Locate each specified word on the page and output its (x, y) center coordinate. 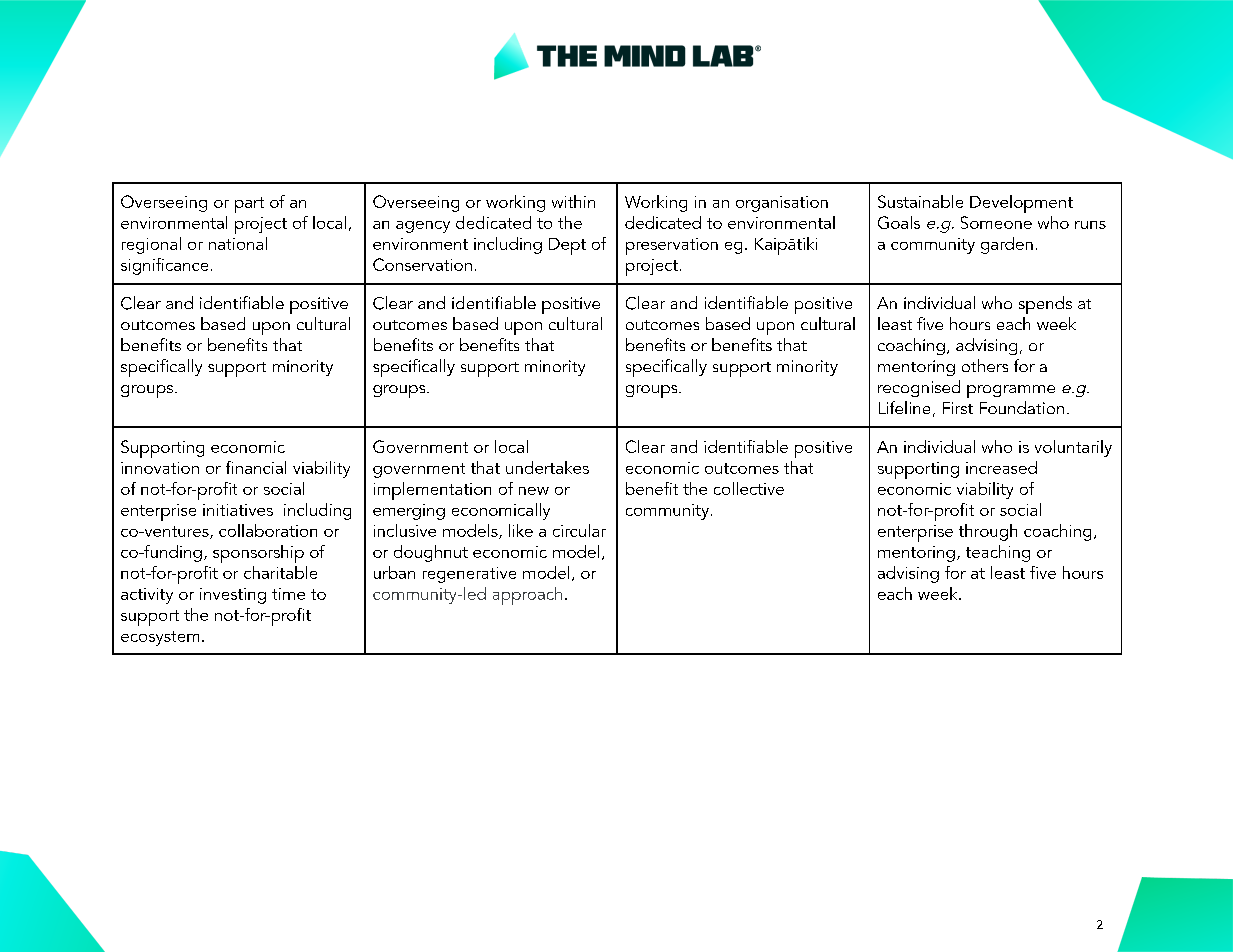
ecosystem (160, 638)
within (573, 201)
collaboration (268, 530)
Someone (996, 222)
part (249, 205)
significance (164, 266)
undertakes (547, 467)
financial (256, 467)
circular (579, 530)
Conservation (422, 264)
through (988, 532)
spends (1045, 305)
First (958, 408)
